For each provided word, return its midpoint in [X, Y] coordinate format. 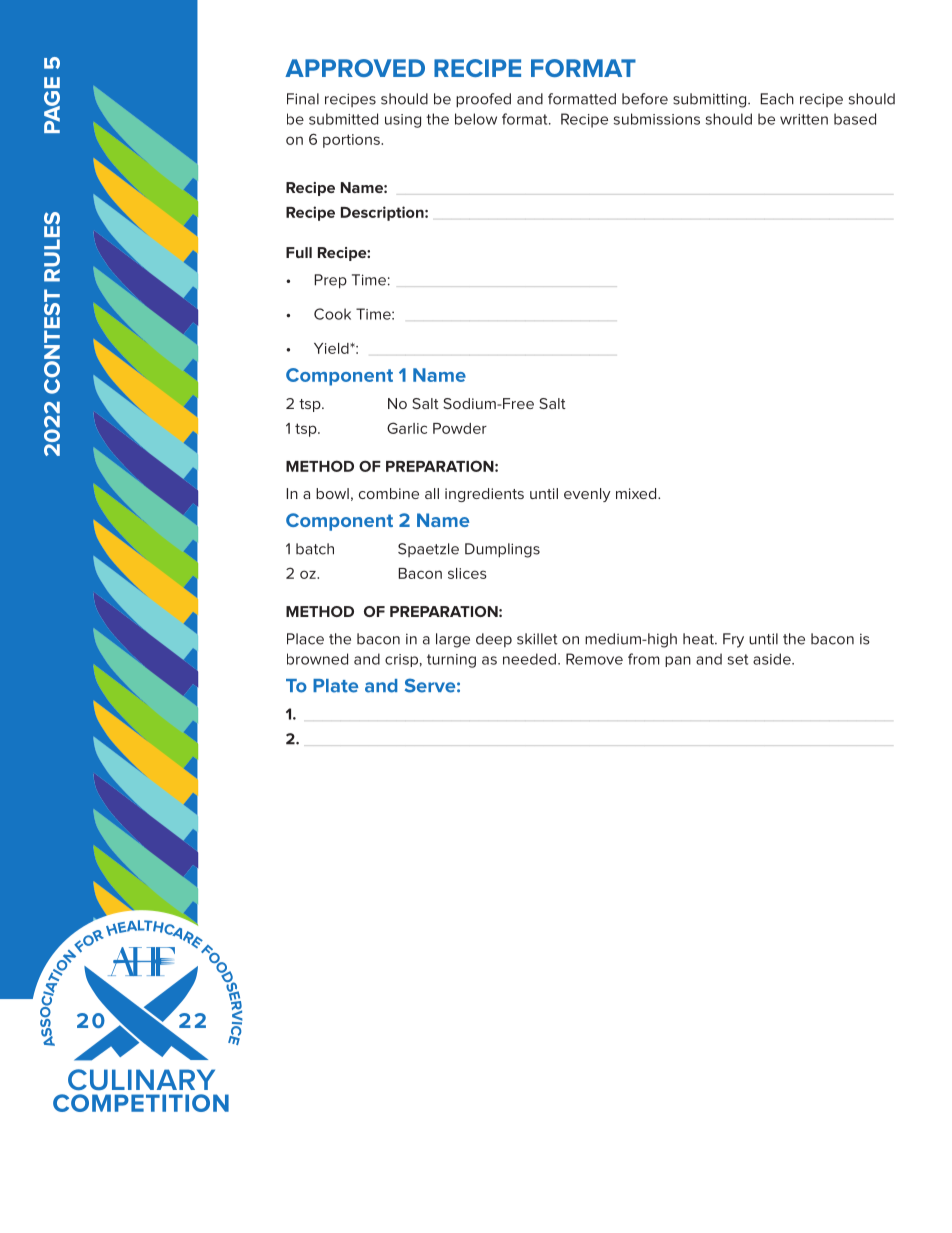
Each [777, 99]
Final [303, 99]
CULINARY [141, 1080]
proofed [483, 100]
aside [773, 659]
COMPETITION [141, 1103]
